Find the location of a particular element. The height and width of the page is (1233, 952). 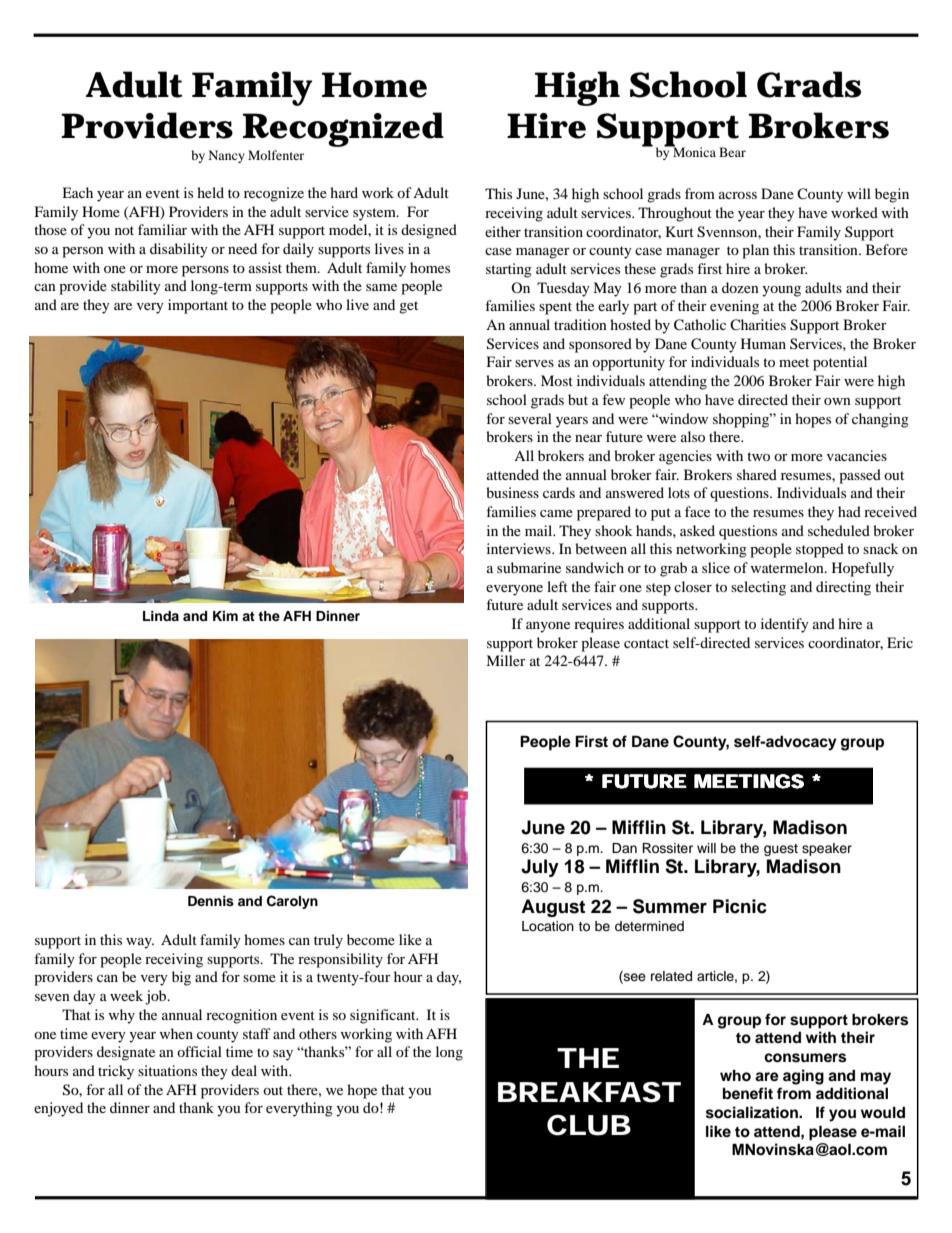

Linda is located at coordinates (161, 616).
